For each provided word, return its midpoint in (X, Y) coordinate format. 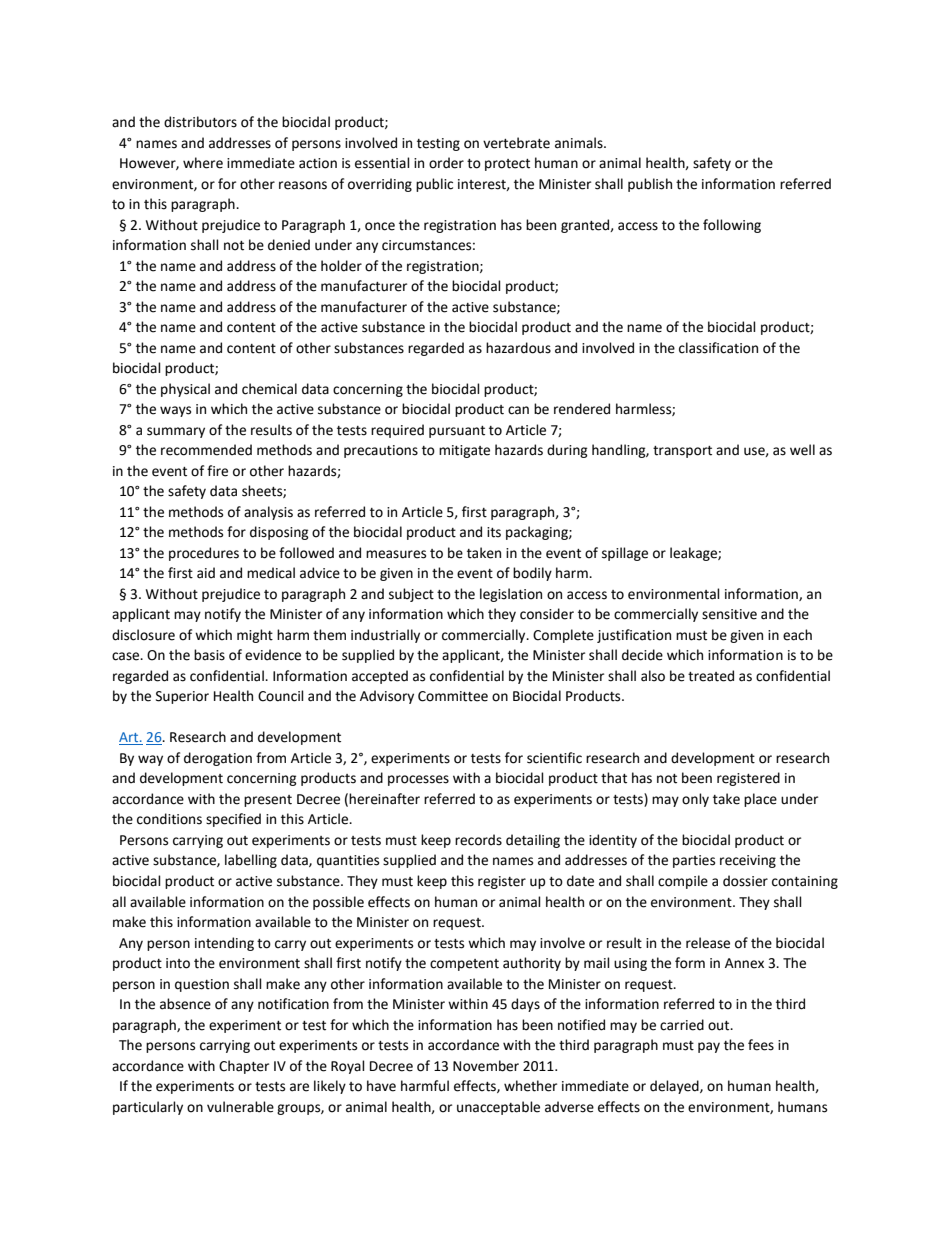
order (446, 163)
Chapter (244, 1067)
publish (650, 185)
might (255, 636)
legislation (511, 595)
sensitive (729, 614)
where (203, 163)
